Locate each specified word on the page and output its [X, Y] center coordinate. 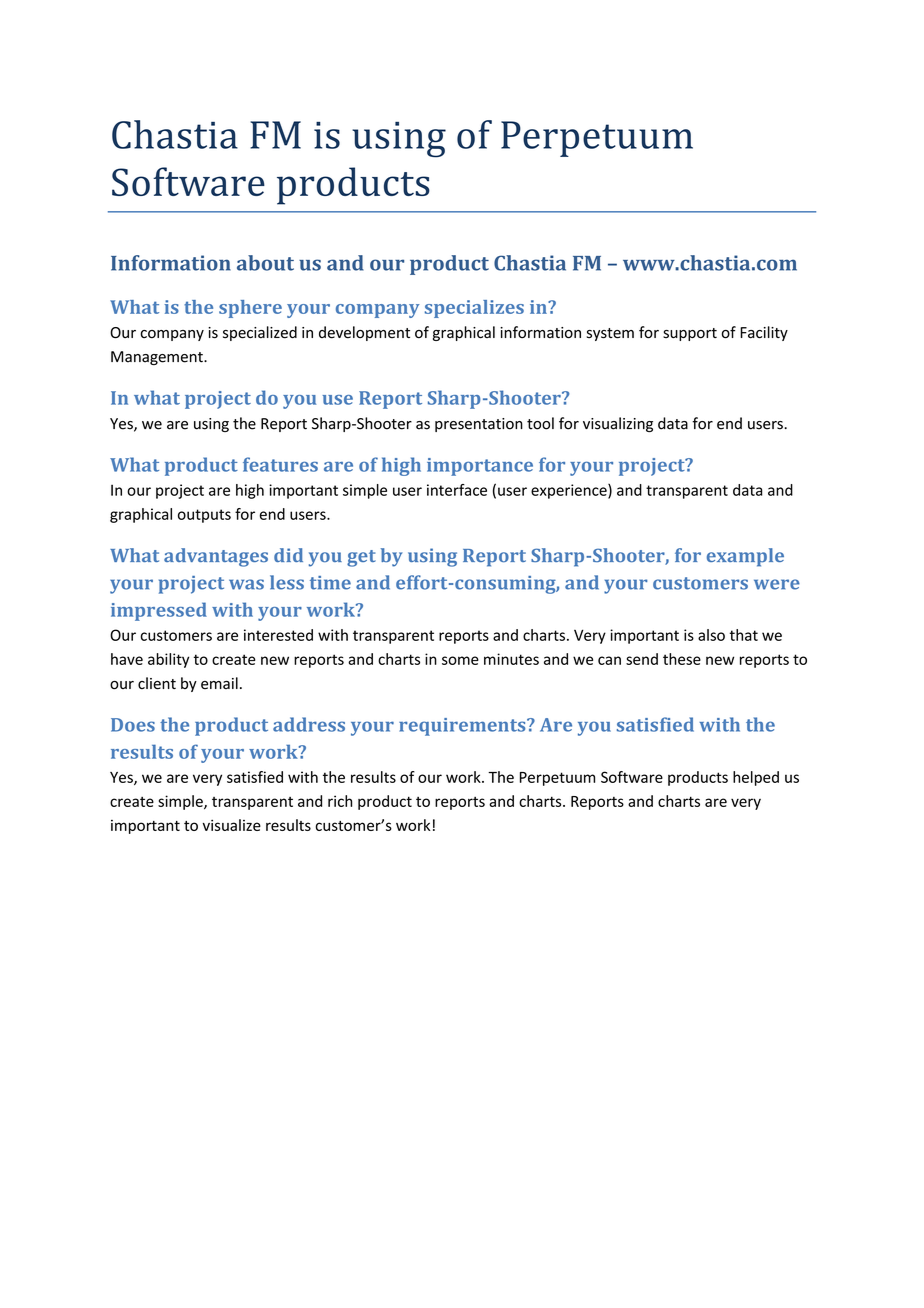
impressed [159, 611]
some [460, 660]
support [690, 334]
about [265, 263]
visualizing [618, 424]
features [280, 464]
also [711, 635]
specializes [474, 309]
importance [480, 467]
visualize [232, 825]
